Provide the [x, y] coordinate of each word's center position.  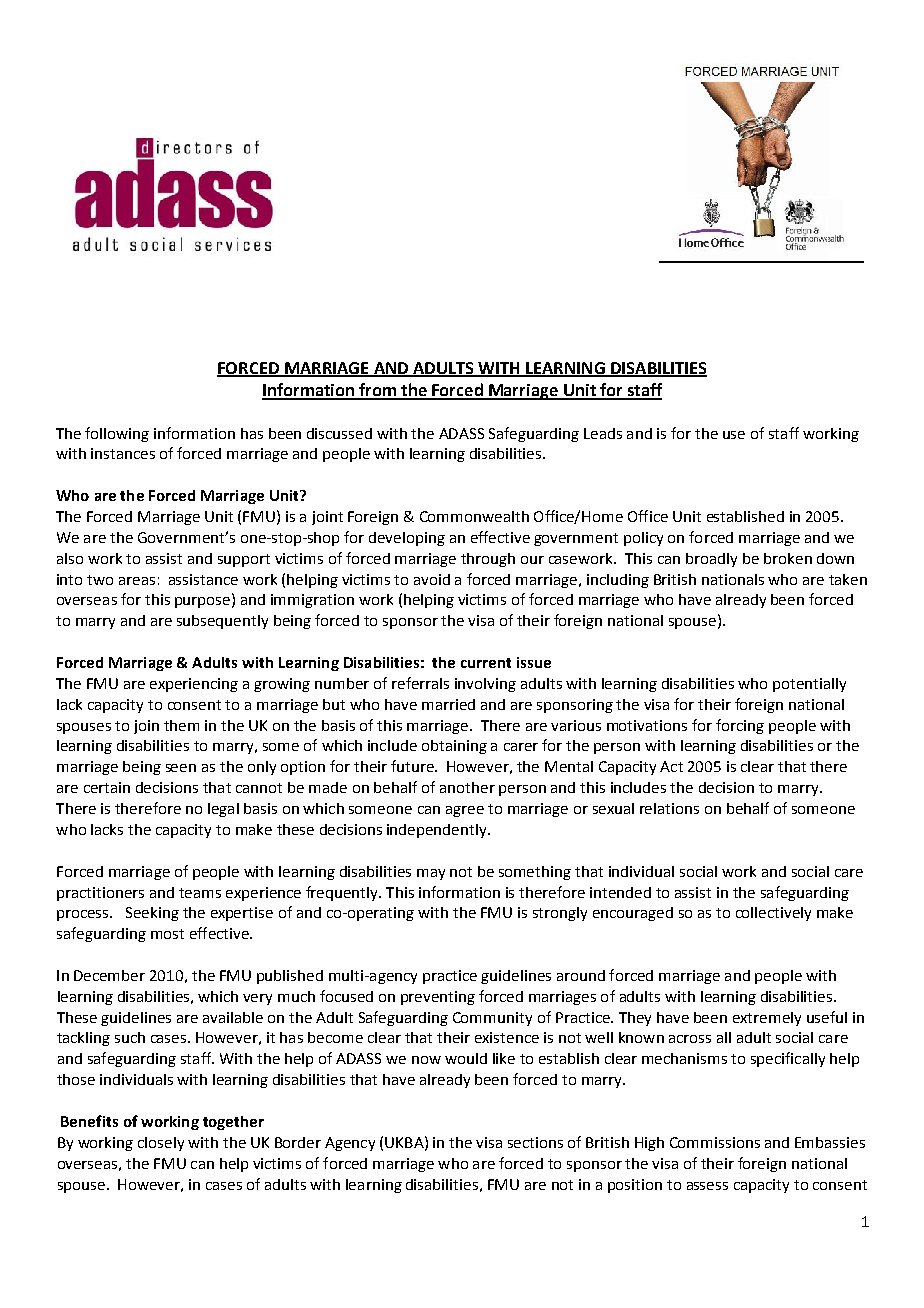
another [467, 787]
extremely [767, 1019]
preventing [438, 998]
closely [161, 1144]
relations [669, 808]
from [377, 391]
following [117, 434]
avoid [432, 579]
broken [788, 558]
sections [535, 1142]
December [109, 975]
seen [181, 768]
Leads [603, 433]
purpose [204, 602]
